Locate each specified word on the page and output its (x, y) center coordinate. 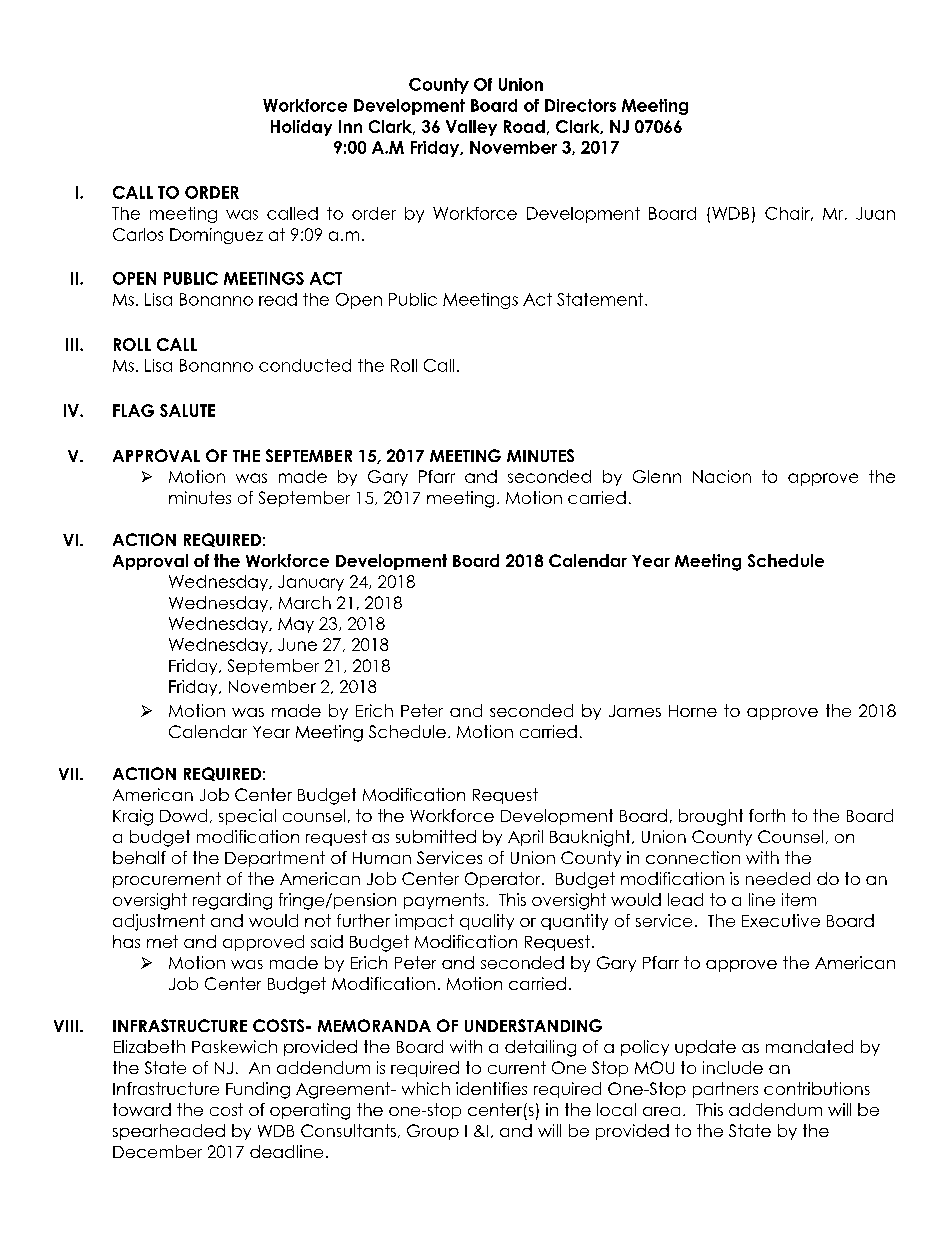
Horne (693, 711)
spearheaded (169, 1132)
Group (433, 1132)
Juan (875, 213)
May (296, 625)
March (305, 602)
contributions (817, 1088)
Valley (471, 128)
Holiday (301, 128)
